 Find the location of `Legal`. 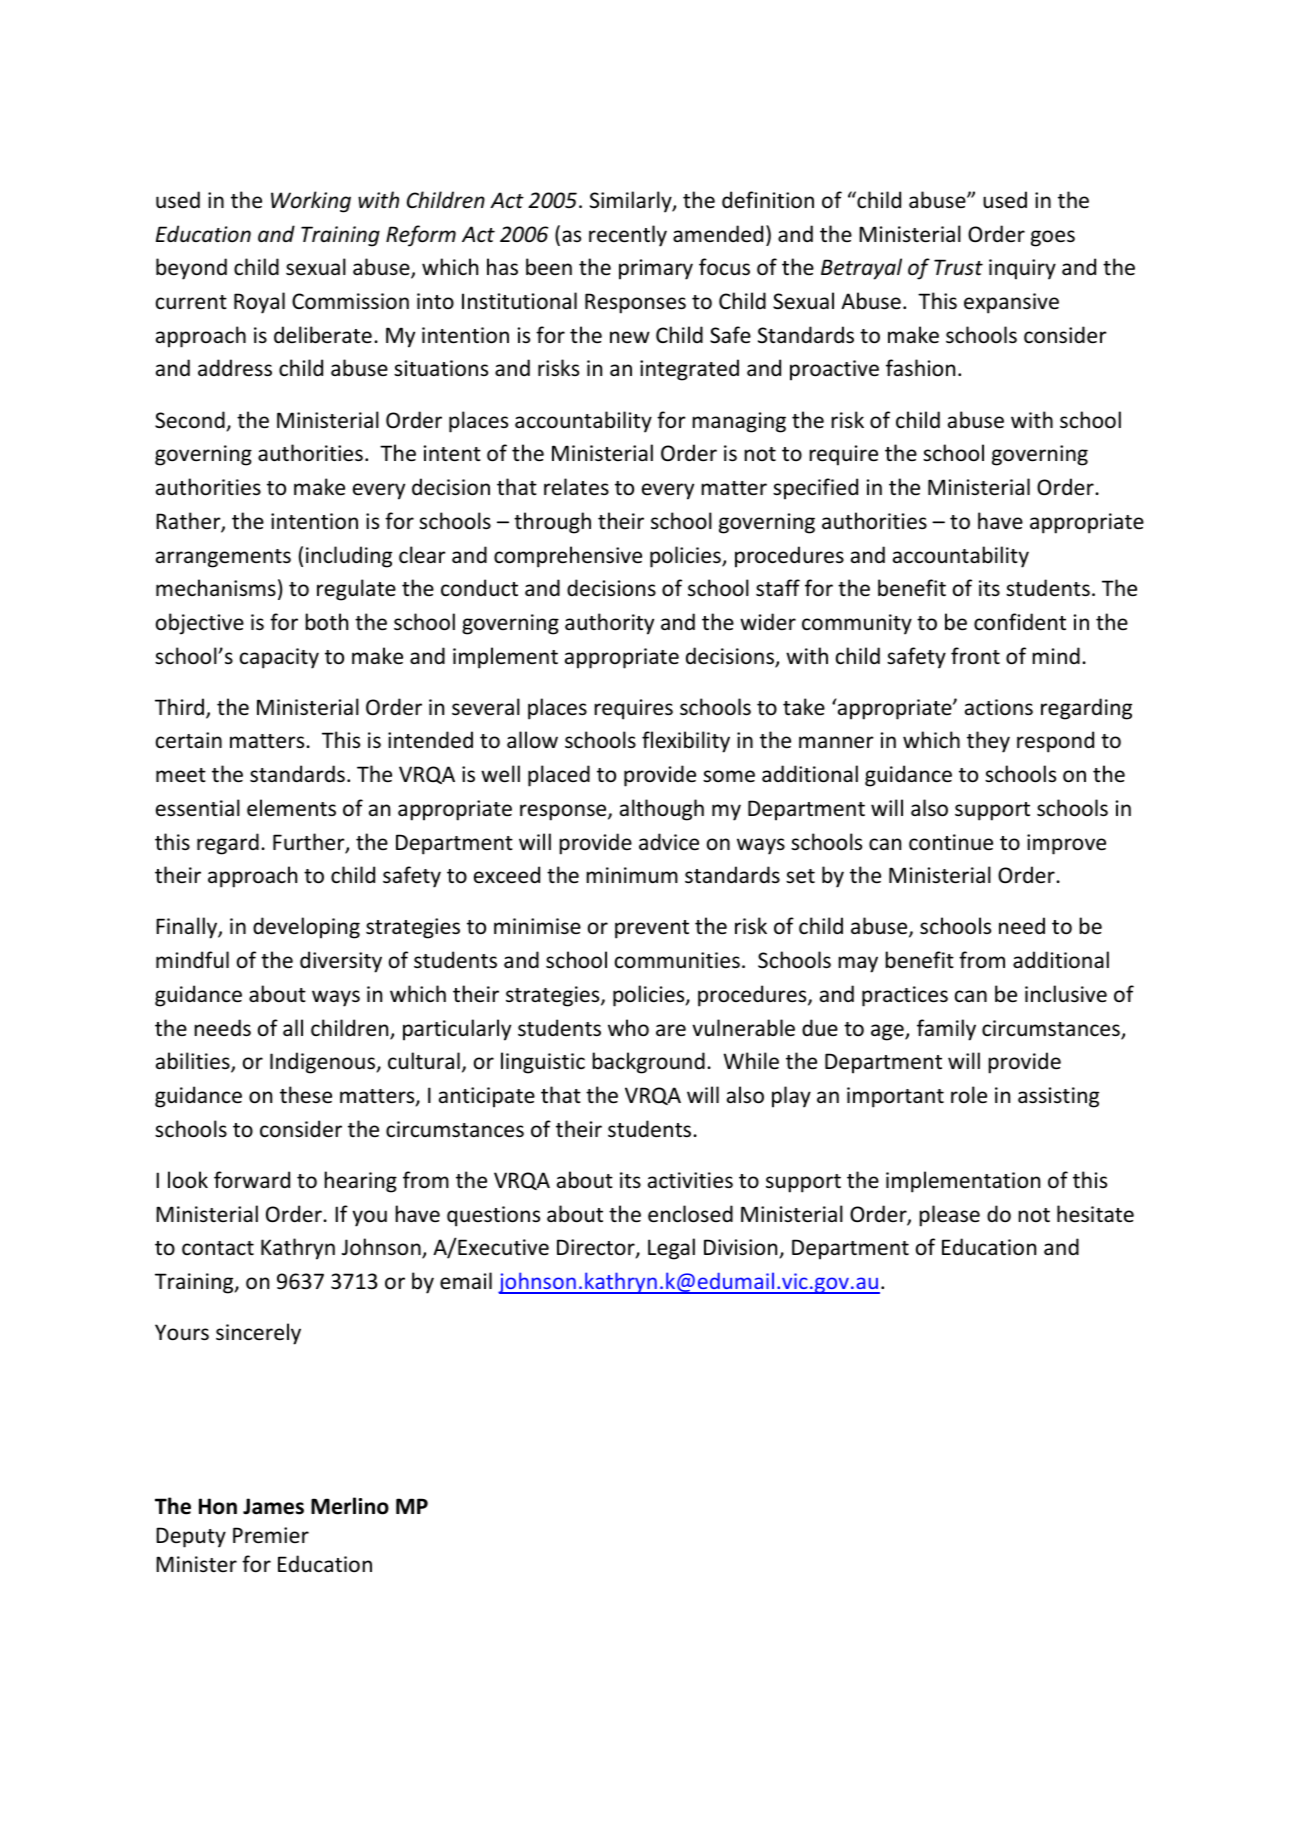

Legal is located at coordinates (671, 1249).
